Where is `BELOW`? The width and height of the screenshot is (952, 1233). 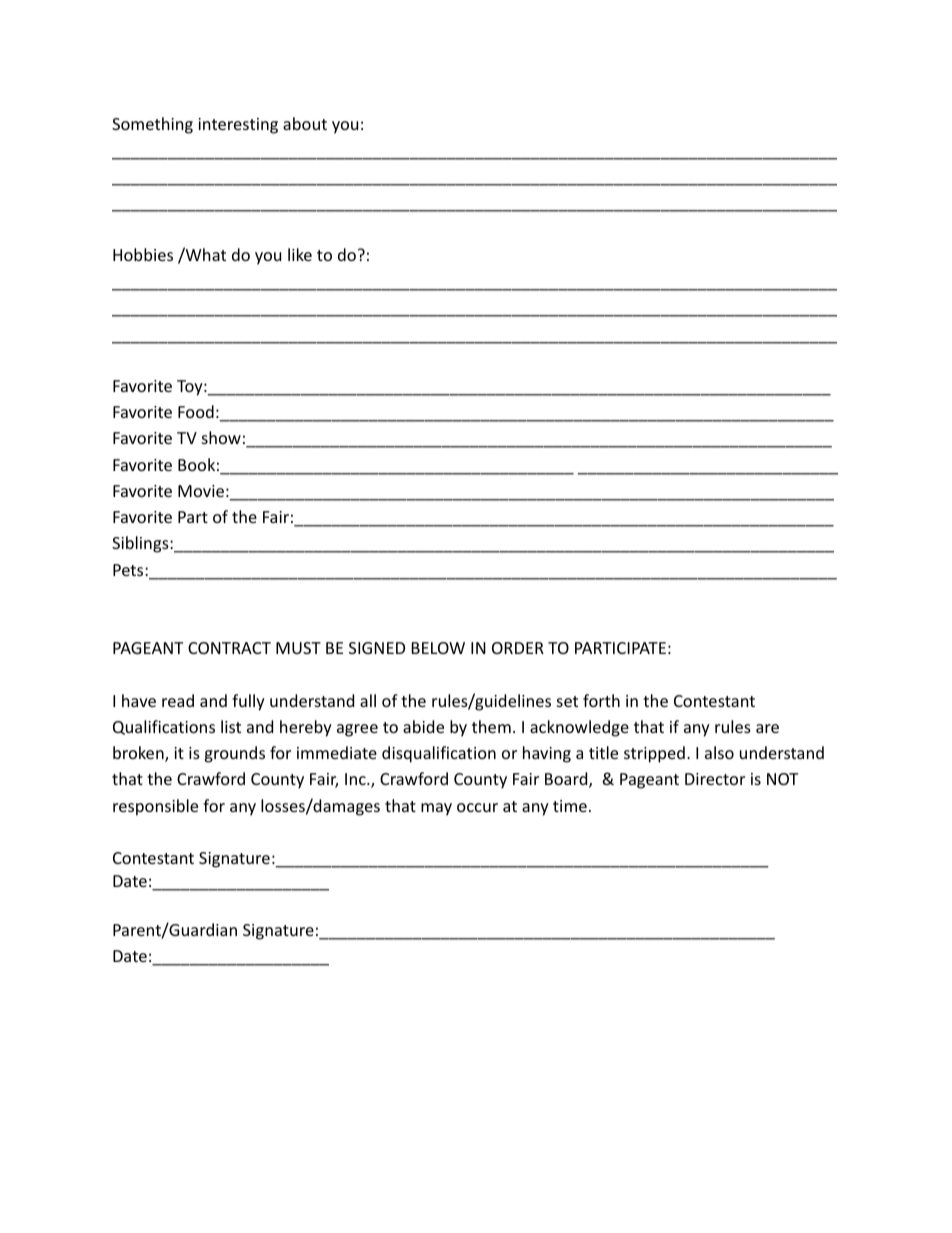 BELOW is located at coordinates (438, 648).
